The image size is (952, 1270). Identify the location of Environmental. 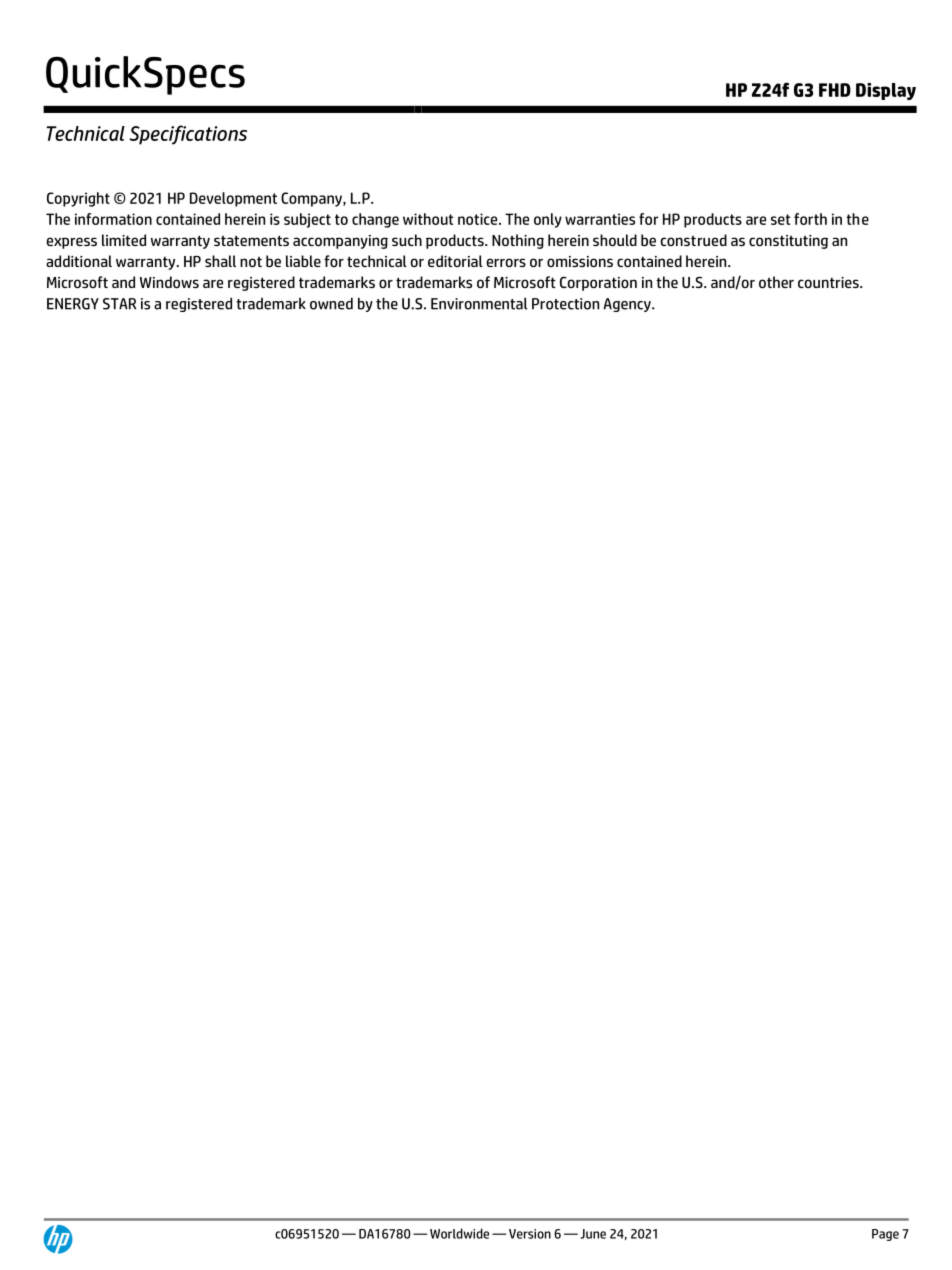
(479, 303).
